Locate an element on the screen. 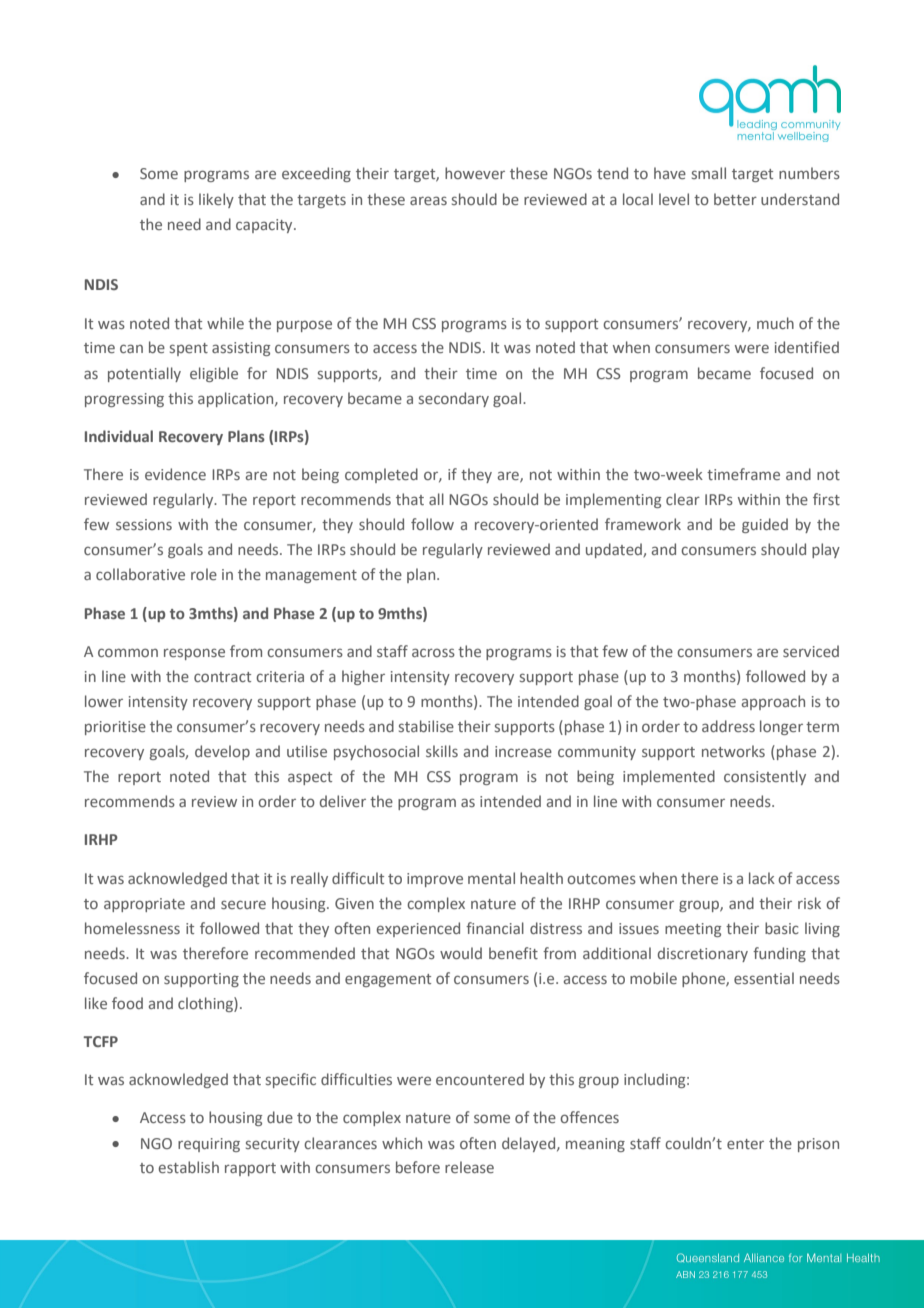 The height and width of the screenshot is (1308, 924). response is located at coordinates (194, 654).
